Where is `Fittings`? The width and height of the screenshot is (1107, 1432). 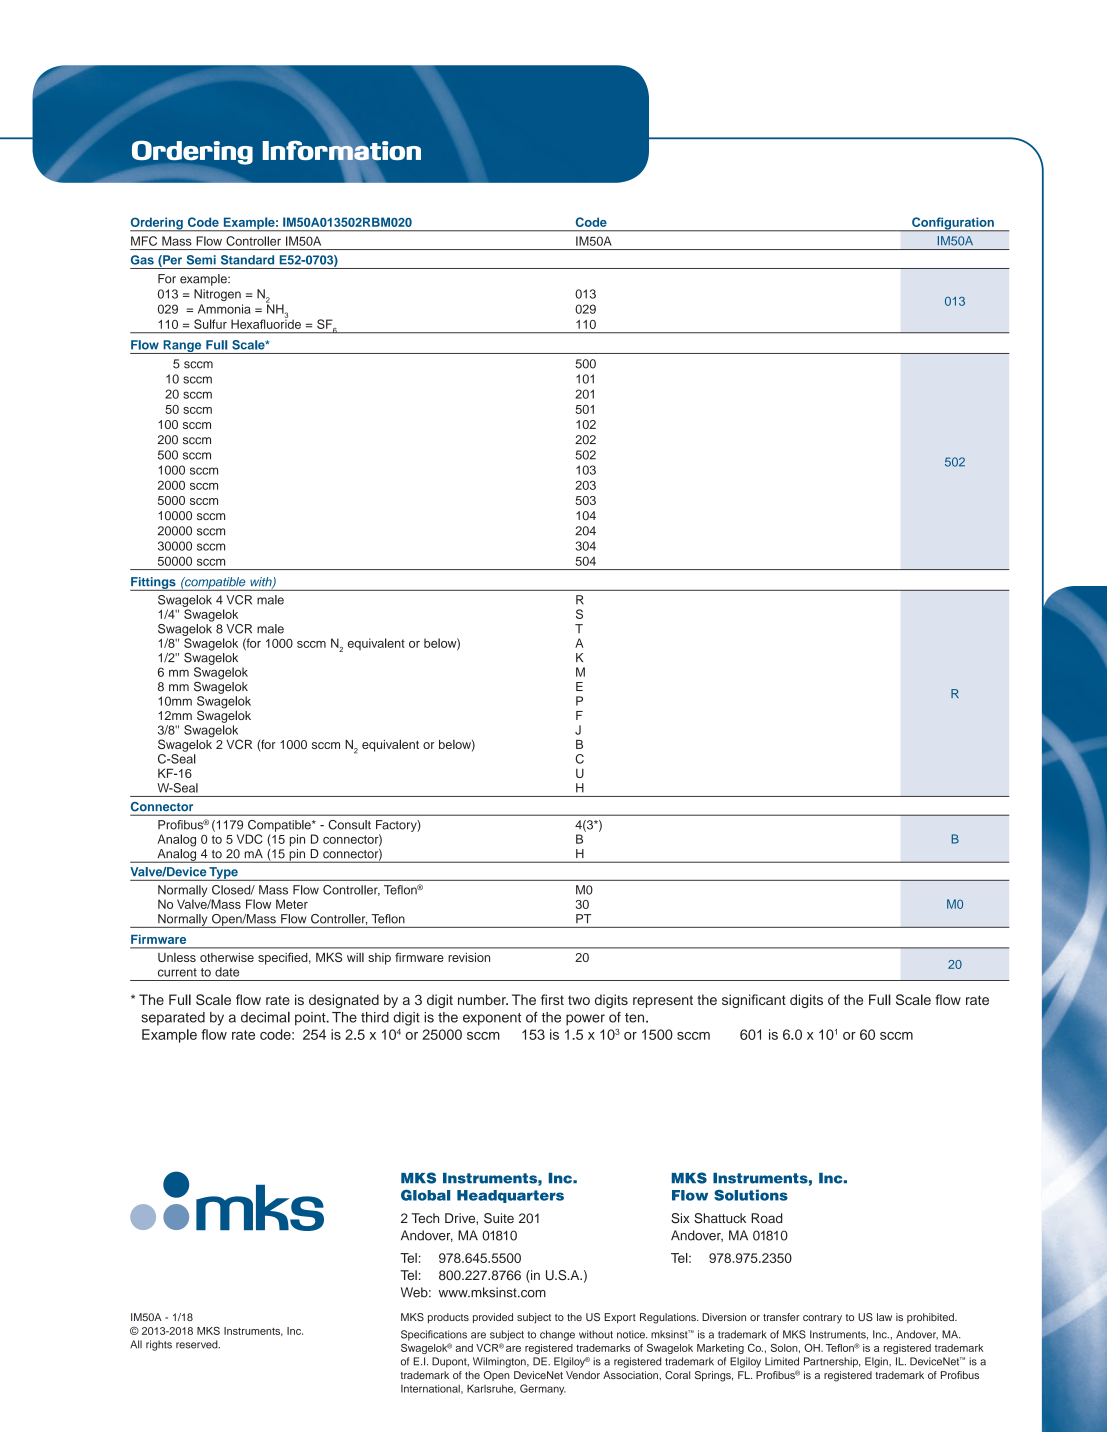 Fittings is located at coordinates (154, 584).
